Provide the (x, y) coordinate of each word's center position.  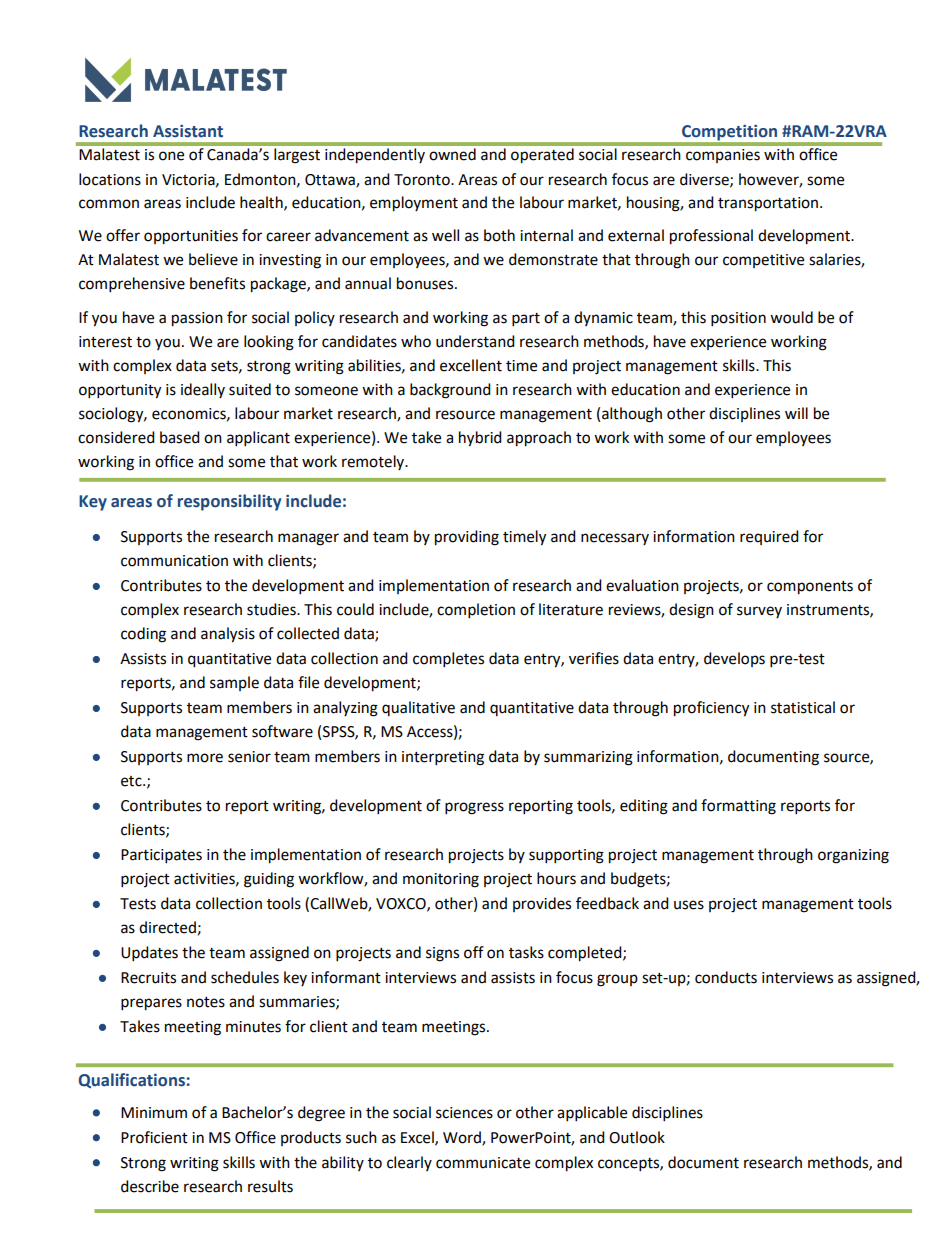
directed (167, 927)
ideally (203, 390)
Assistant (188, 131)
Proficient (154, 1137)
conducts (726, 977)
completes (448, 660)
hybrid (480, 439)
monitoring (441, 880)
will (796, 413)
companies (723, 156)
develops (734, 659)
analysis (228, 635)
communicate (483, 1163)
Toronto (423, 180)
